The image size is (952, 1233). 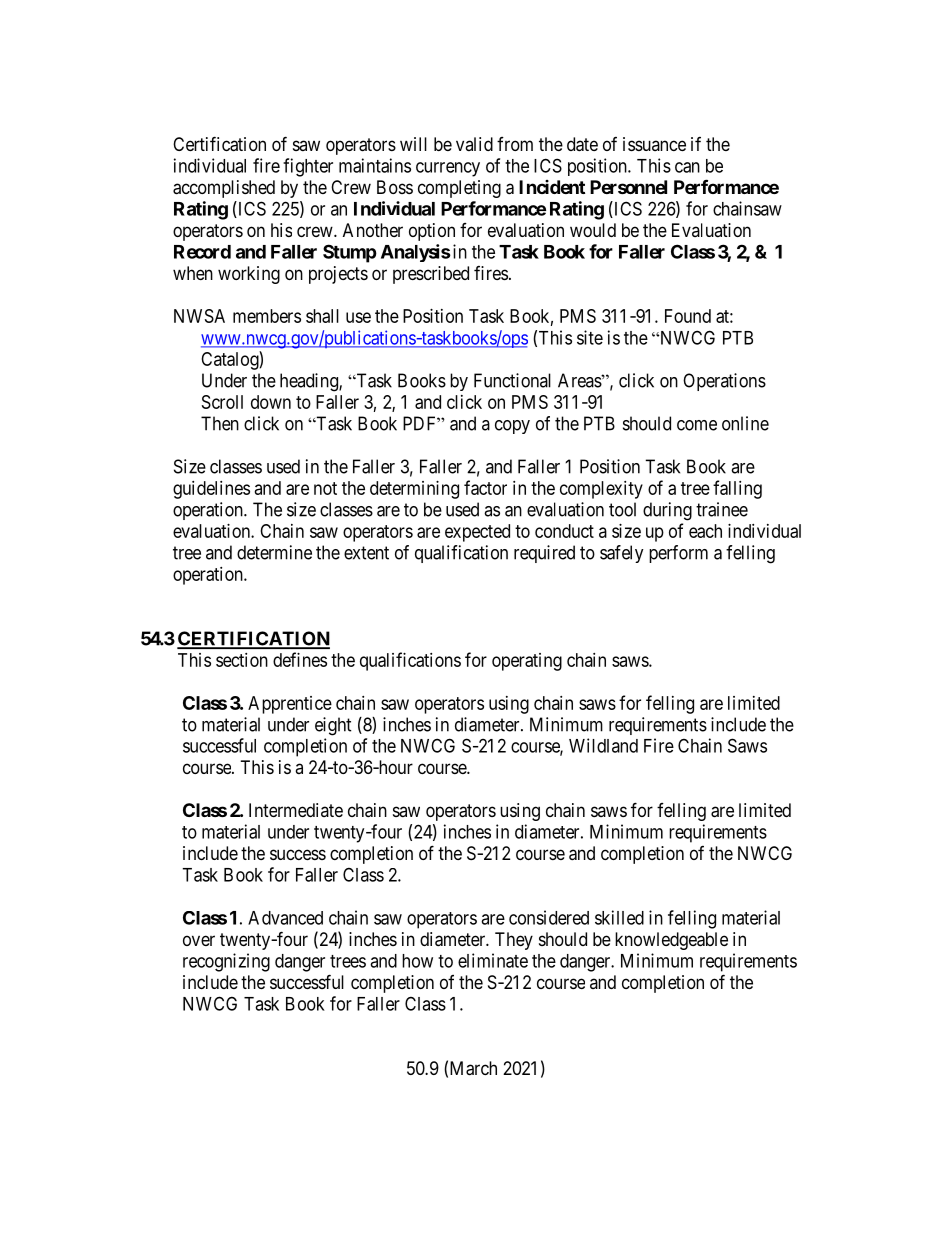 What do you see at coordinates (224, 189) in the screenshot?
I see `accomplished` at bounding box center [224, 189].
